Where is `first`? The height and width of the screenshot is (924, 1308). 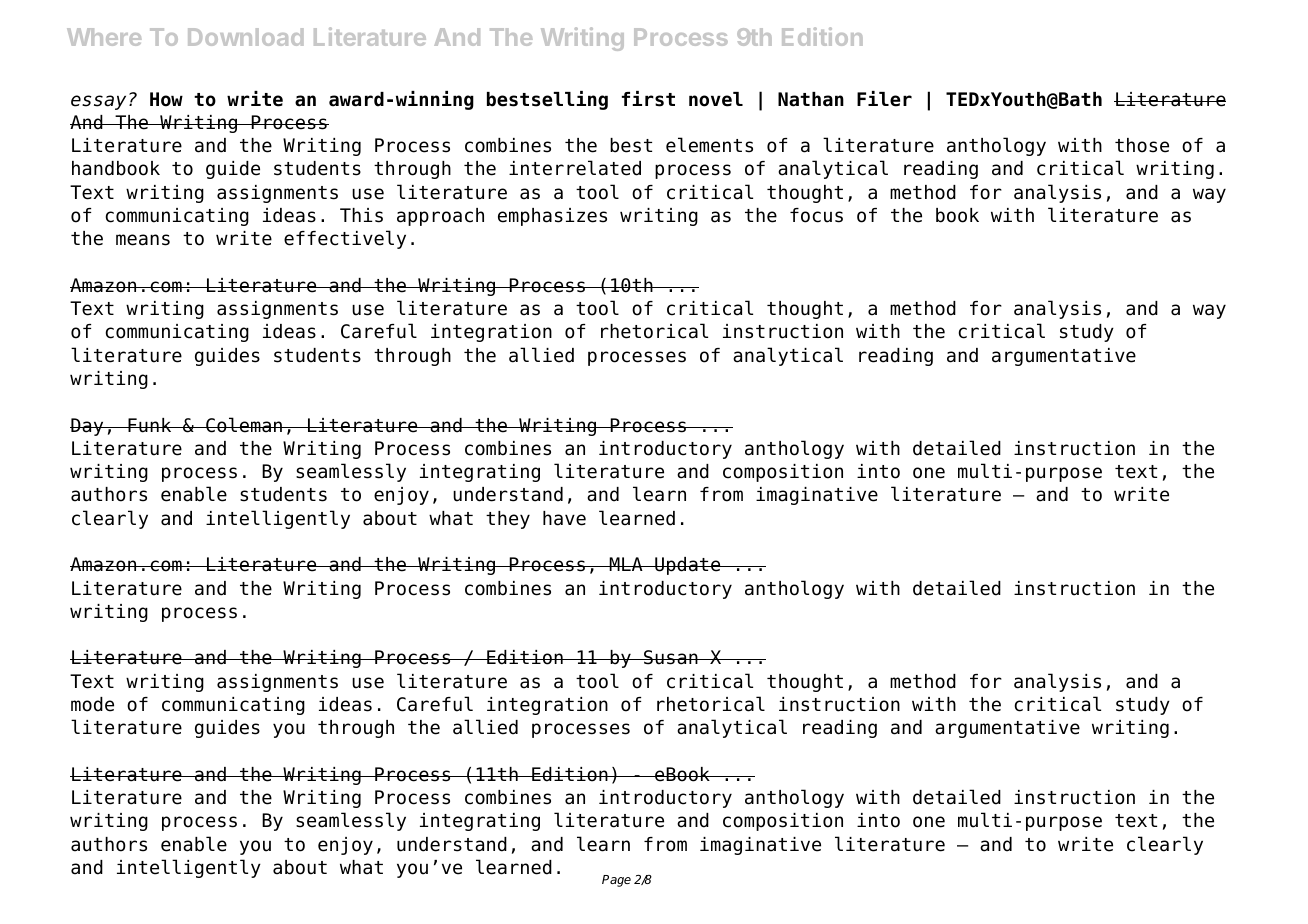
first is located at coordinates (648, 99).
